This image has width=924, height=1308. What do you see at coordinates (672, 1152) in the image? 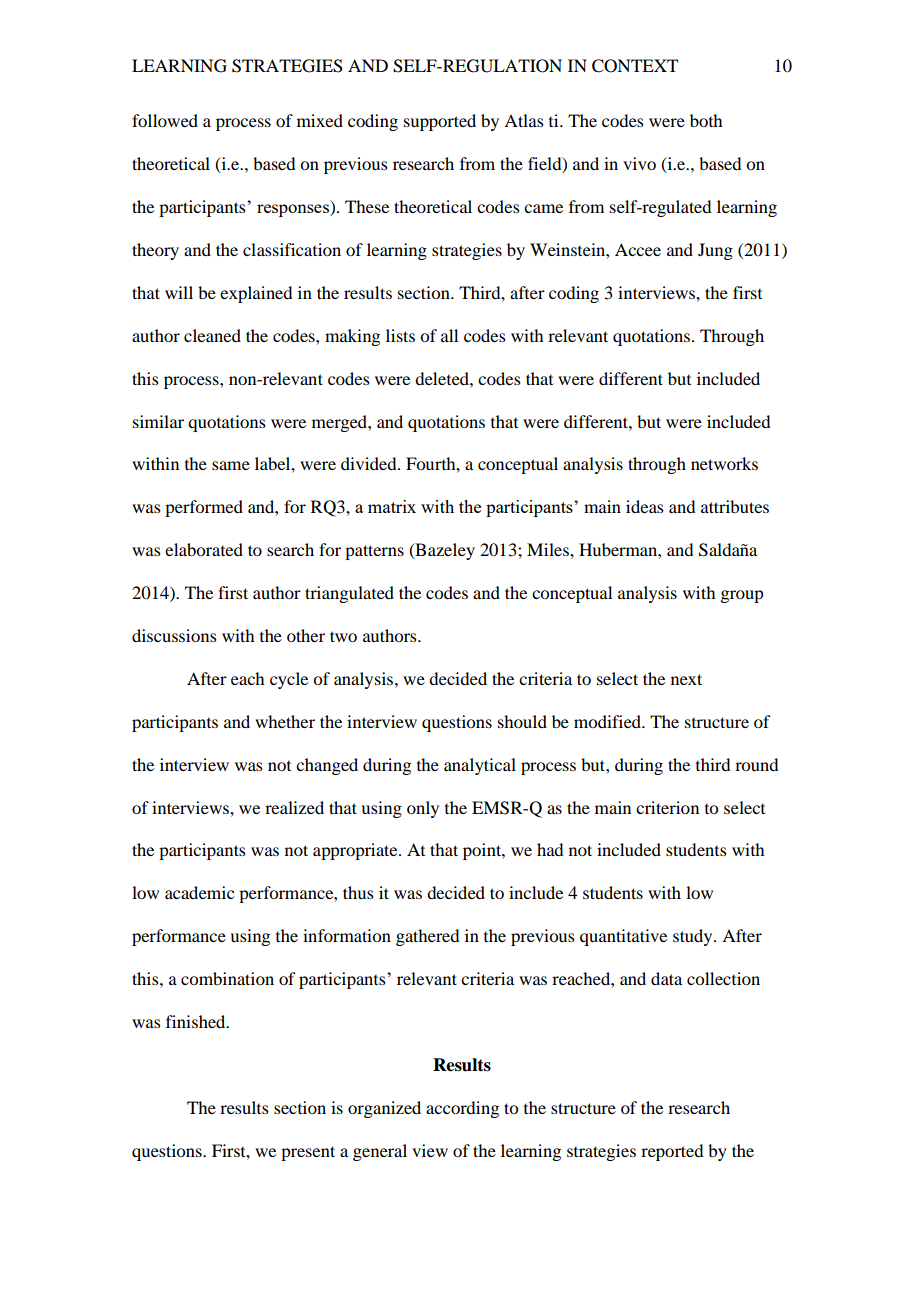
I see `reported` at bounding box center [672, 1152].
